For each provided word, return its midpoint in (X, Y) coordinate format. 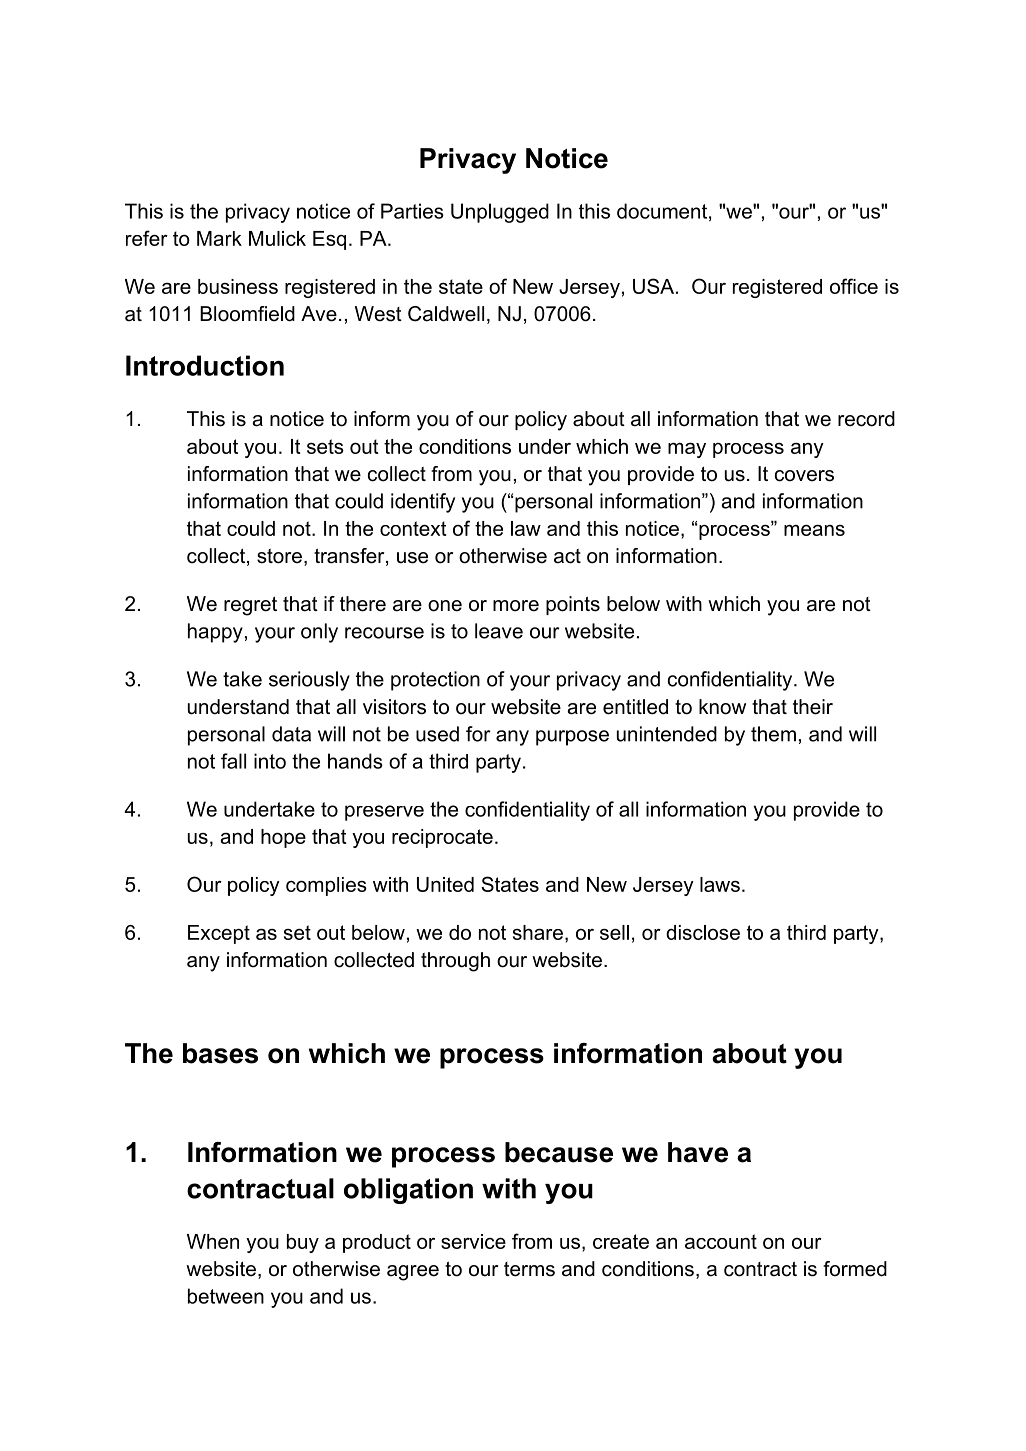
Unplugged (500, 213)
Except (219, 934)
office (854, 286)
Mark (219, 238)
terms (529, 1269)
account (721, 1241)
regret (250, 606)
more (516, 606)
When (213, 1241)
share (538, 932)
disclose (703, 932)
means (814, 530)
